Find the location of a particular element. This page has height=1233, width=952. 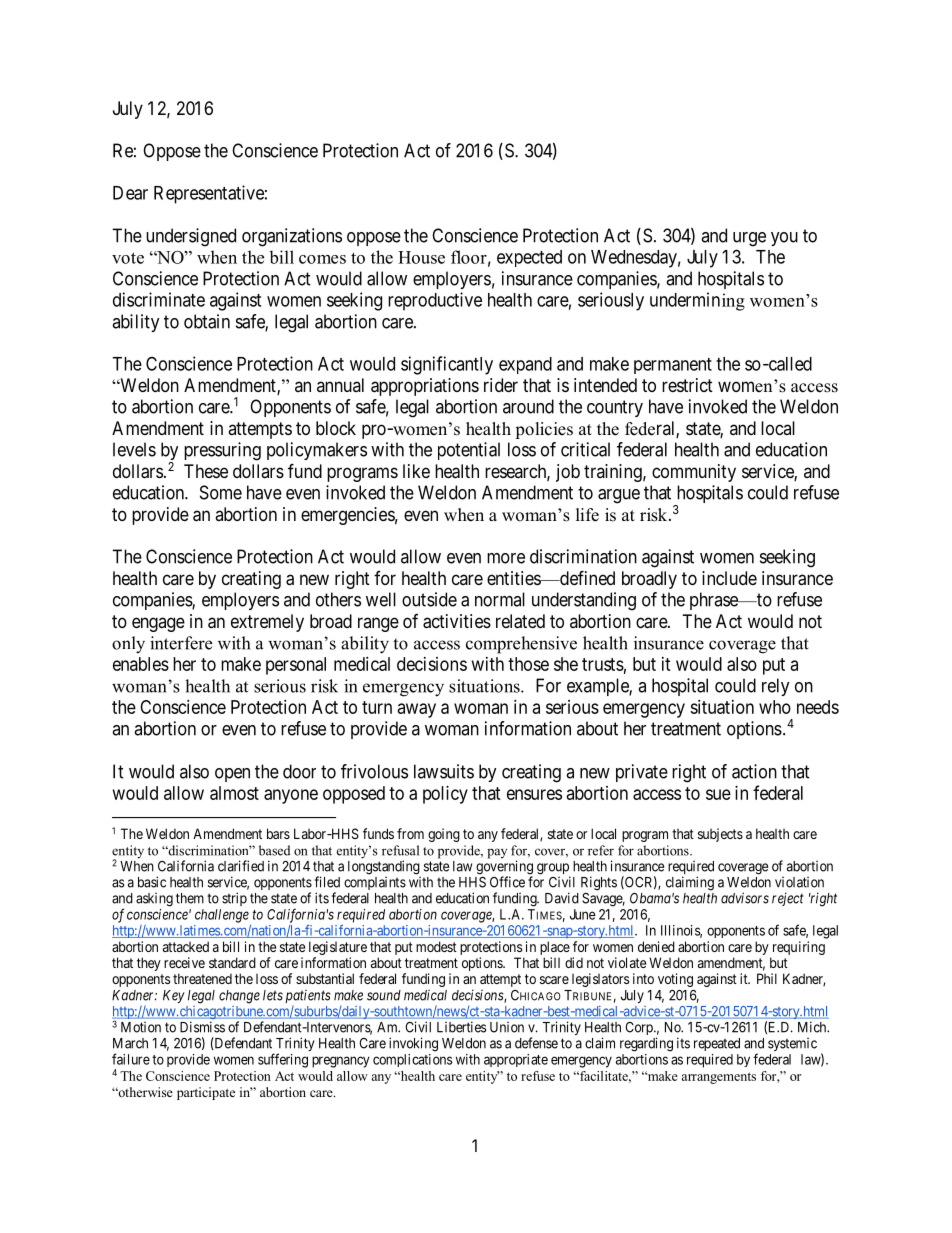

undersigned is located at coordinates (191, 237).
